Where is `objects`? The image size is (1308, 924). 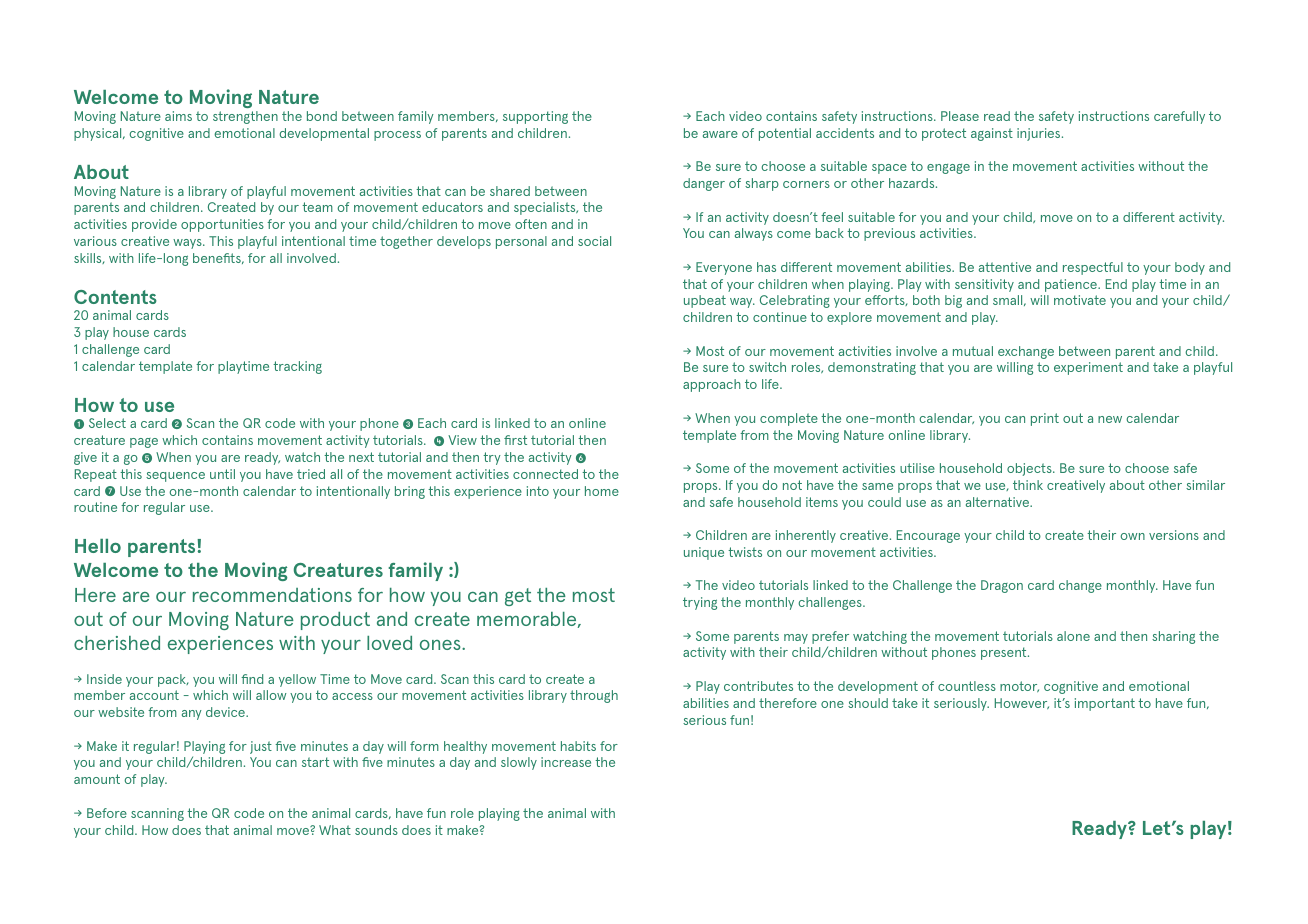 objects is located at coordinates (1030, 469).
